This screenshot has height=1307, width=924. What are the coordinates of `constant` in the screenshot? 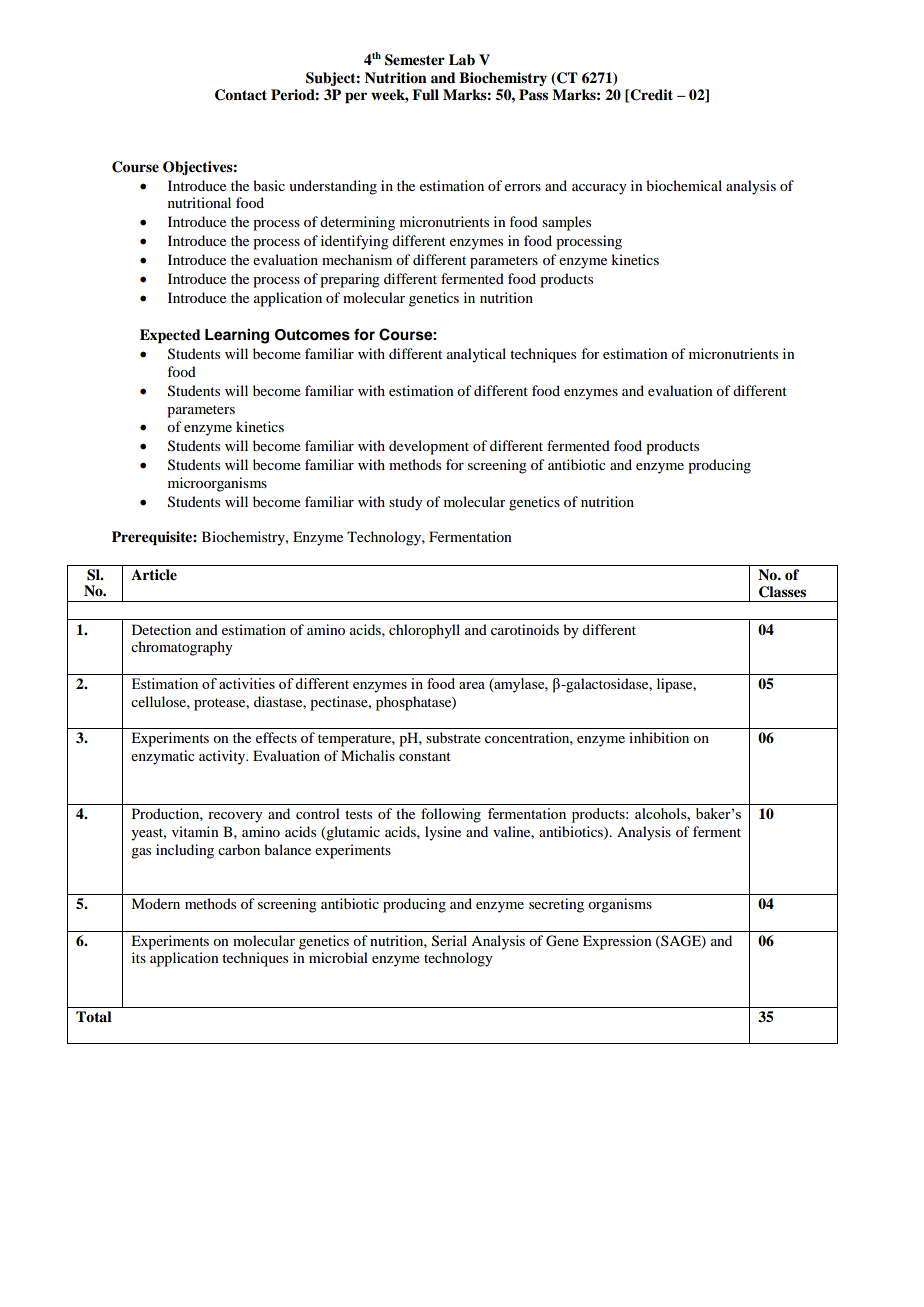 It's located at (425, 756).
